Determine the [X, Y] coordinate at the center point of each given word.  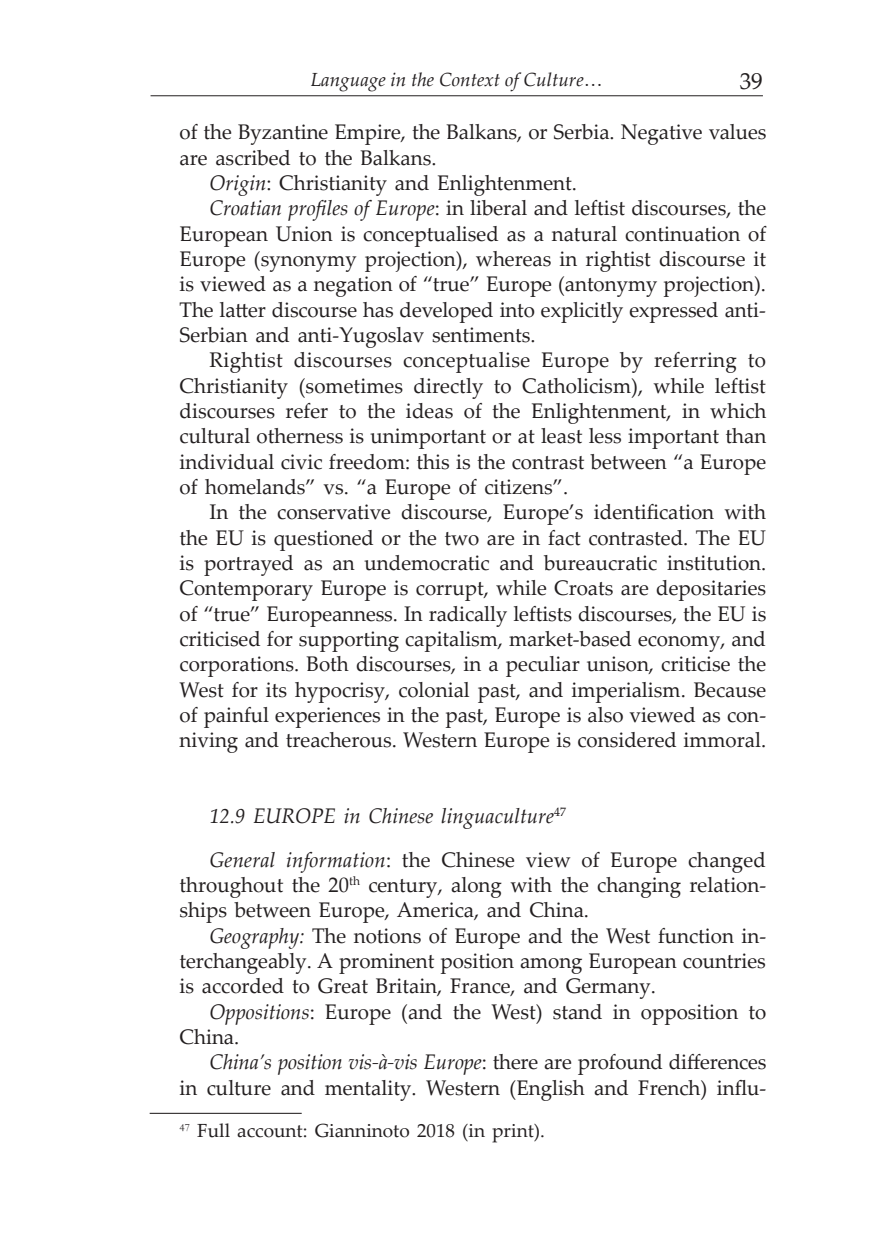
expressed [673, 312]
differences [717, 1062]
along [476, 887]
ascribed [253, 158]
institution [715, 563]
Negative [661, 134]
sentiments [482, 335]
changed [726, 862]
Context [470, 79]
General [242, 860]
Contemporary [246, 590]
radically [468, 616]
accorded [243, 986]
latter [243, 310]
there [515, 1062]
